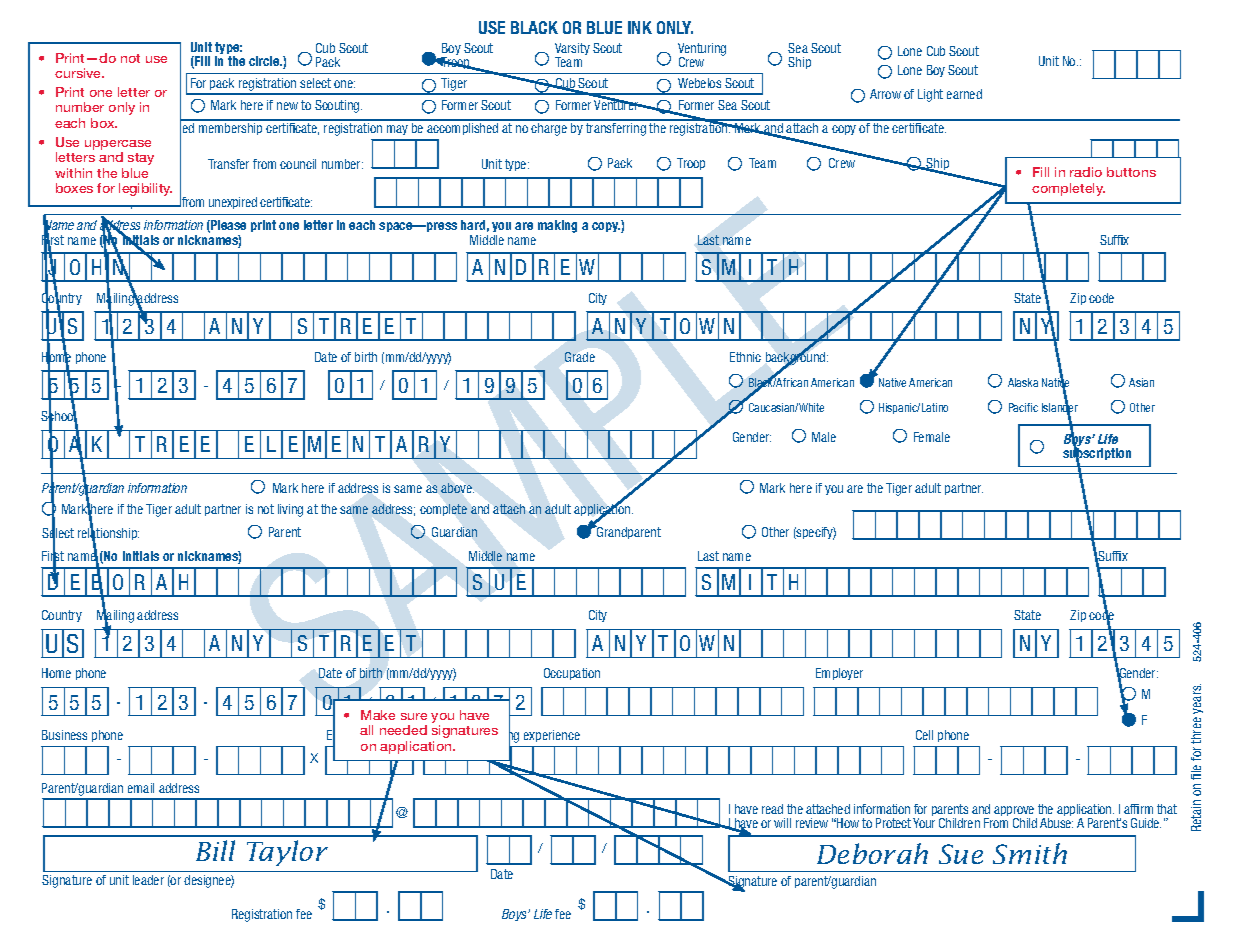 The height and width of the screenshot is (952, 1233). Describe the element at coordinates (572, 674) in the screenshot. I see `Occupation` at that location.
